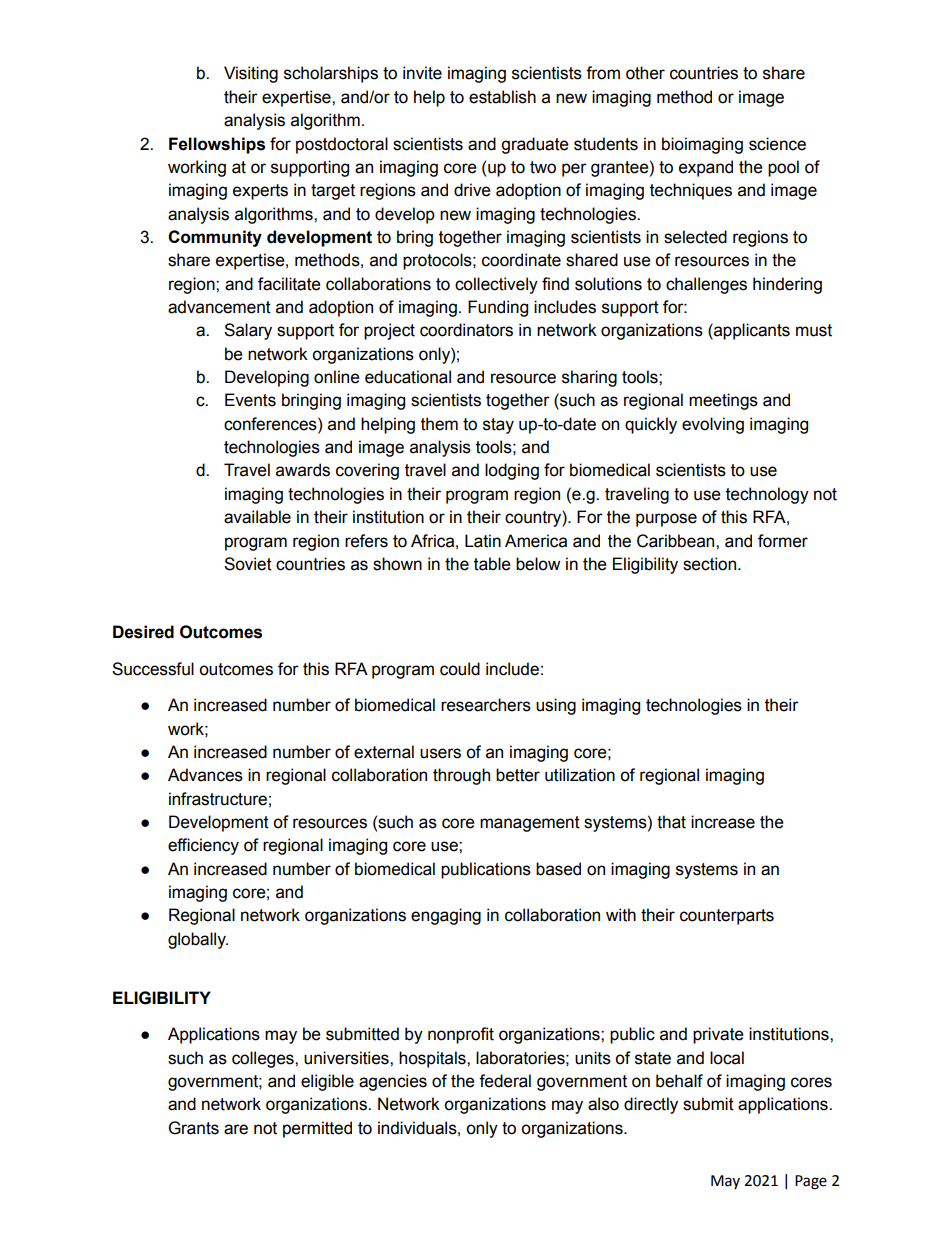 This screenshot has height=1233, width=952. What do you see at coordinates (460, 669) in the screenshot?
I see `could` at bounding box center [460, 669].
